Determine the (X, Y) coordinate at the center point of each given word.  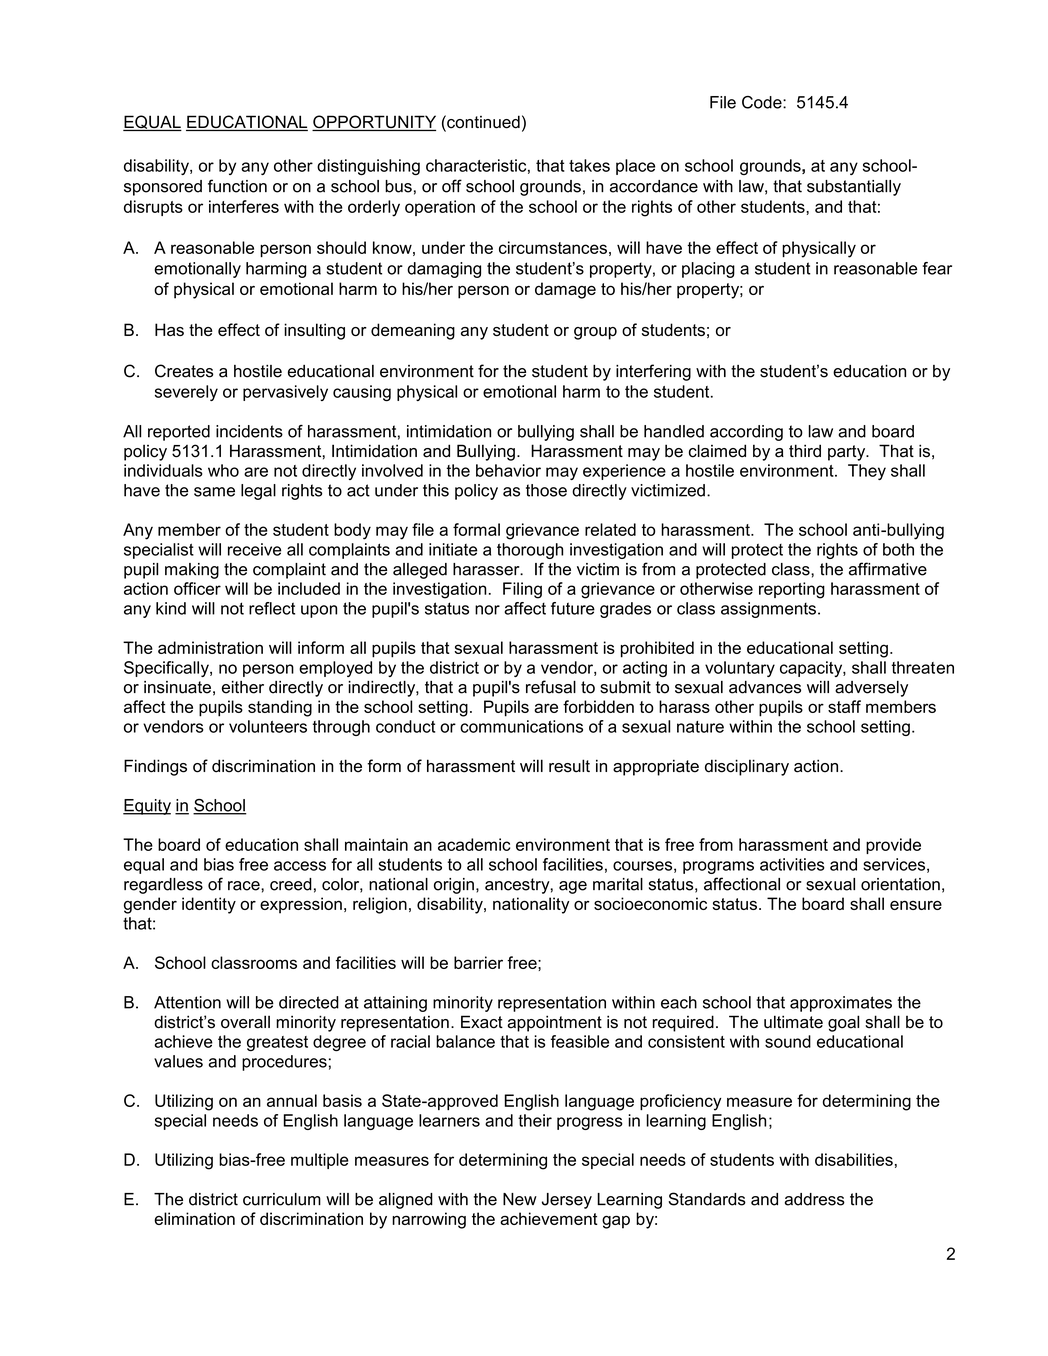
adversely (871, 689)
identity (209, 905)
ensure (916, 905)
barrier (478, 962)
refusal (551, 687)
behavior (508, 470)
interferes (244, 206)
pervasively (285, 393)
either (243, 687)
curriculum (282, 1199)
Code (763, 102)
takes (589, 165)
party (848, 453)
